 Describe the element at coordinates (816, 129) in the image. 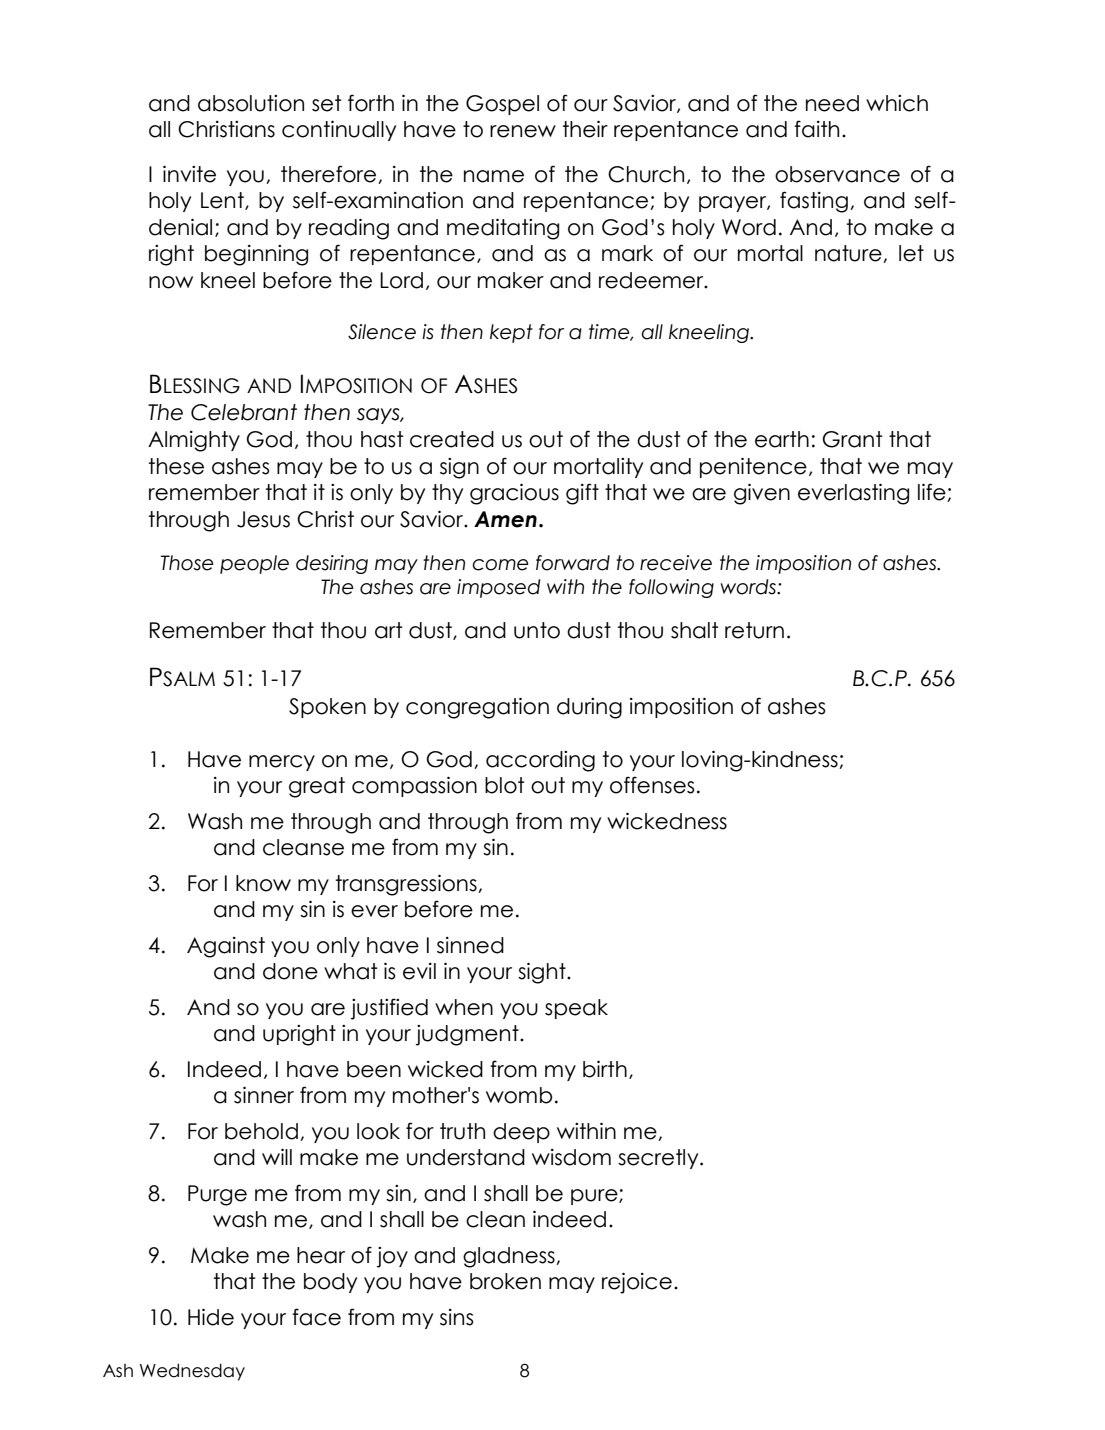

I see `faith` at that location.
